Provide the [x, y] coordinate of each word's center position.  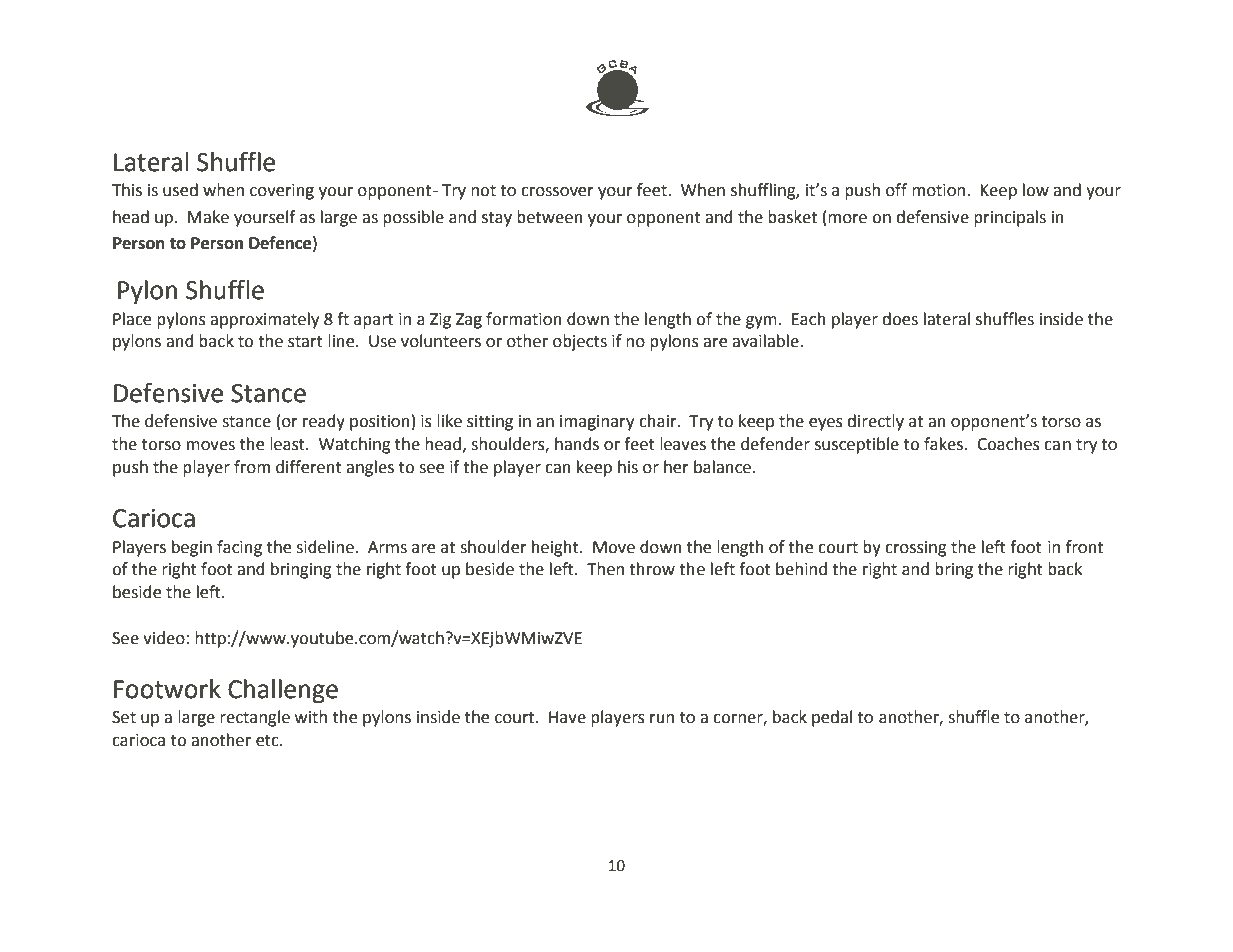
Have [567, 717]
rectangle [255, 718]
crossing [916, 549]
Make [208, 217]
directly [875, 422]
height [556, 548]
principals [1010, 218]
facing [239, 548]
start [305, 342]
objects [580, 342]
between [550, 217]
